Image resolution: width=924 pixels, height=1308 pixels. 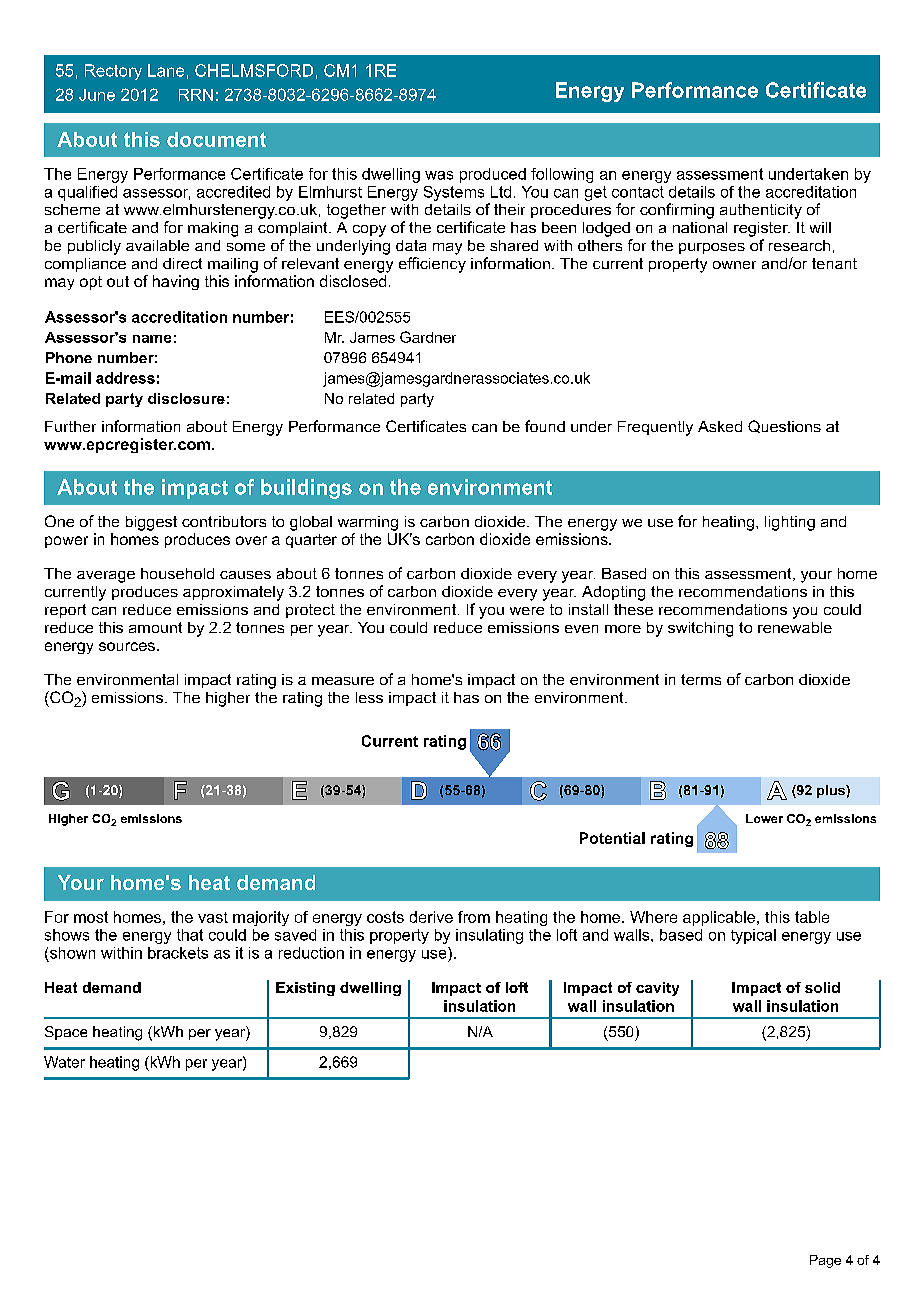 I want to click on Asked, so click(x=720, y=426).
